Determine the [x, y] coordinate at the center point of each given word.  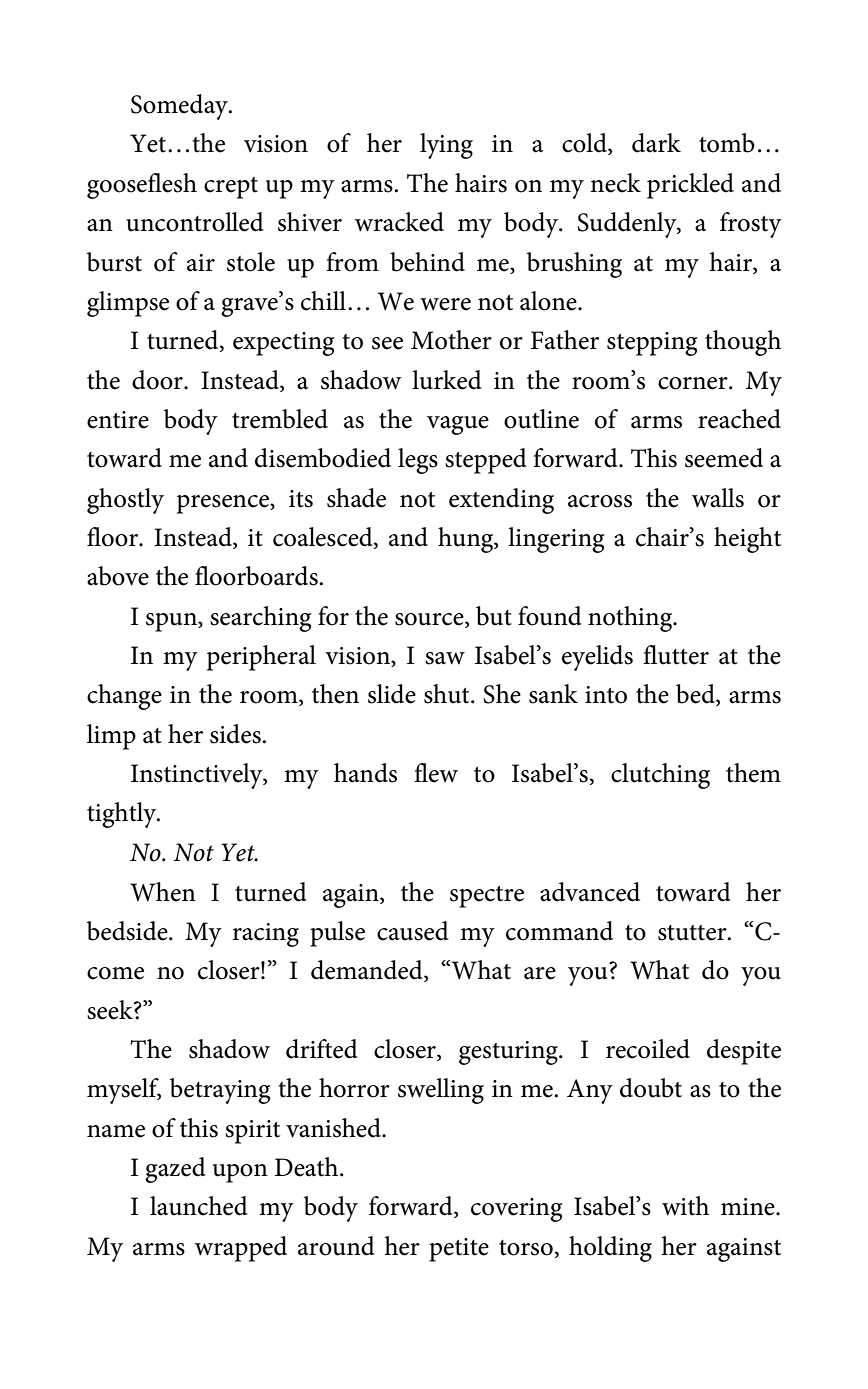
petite [459, 1250]
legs [418, 461]
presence [224, 504]
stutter [693, 933]
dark [656, 143]
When [163, 892]
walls [718, 498]
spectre [487, 897]
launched [199, 1206]
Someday [180, 107]
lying [446, 146]
